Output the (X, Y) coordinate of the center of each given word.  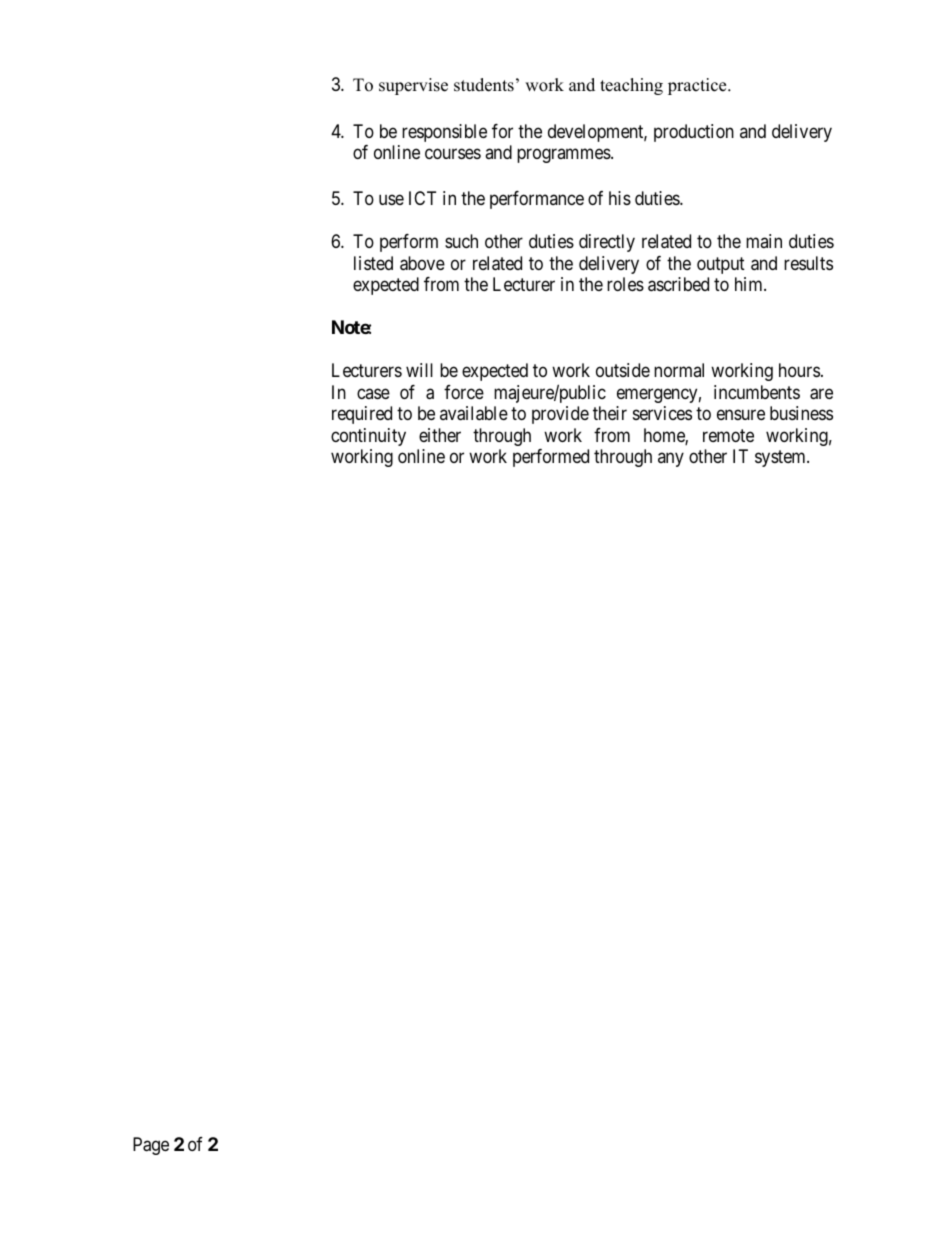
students (484, 85)
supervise (413, 86)
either (440, 435)
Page (151, 1146)
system (781, 458)
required (362, 415)
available (474, 413)
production (694, 133)
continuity (368, 437)
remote (728, 435)
